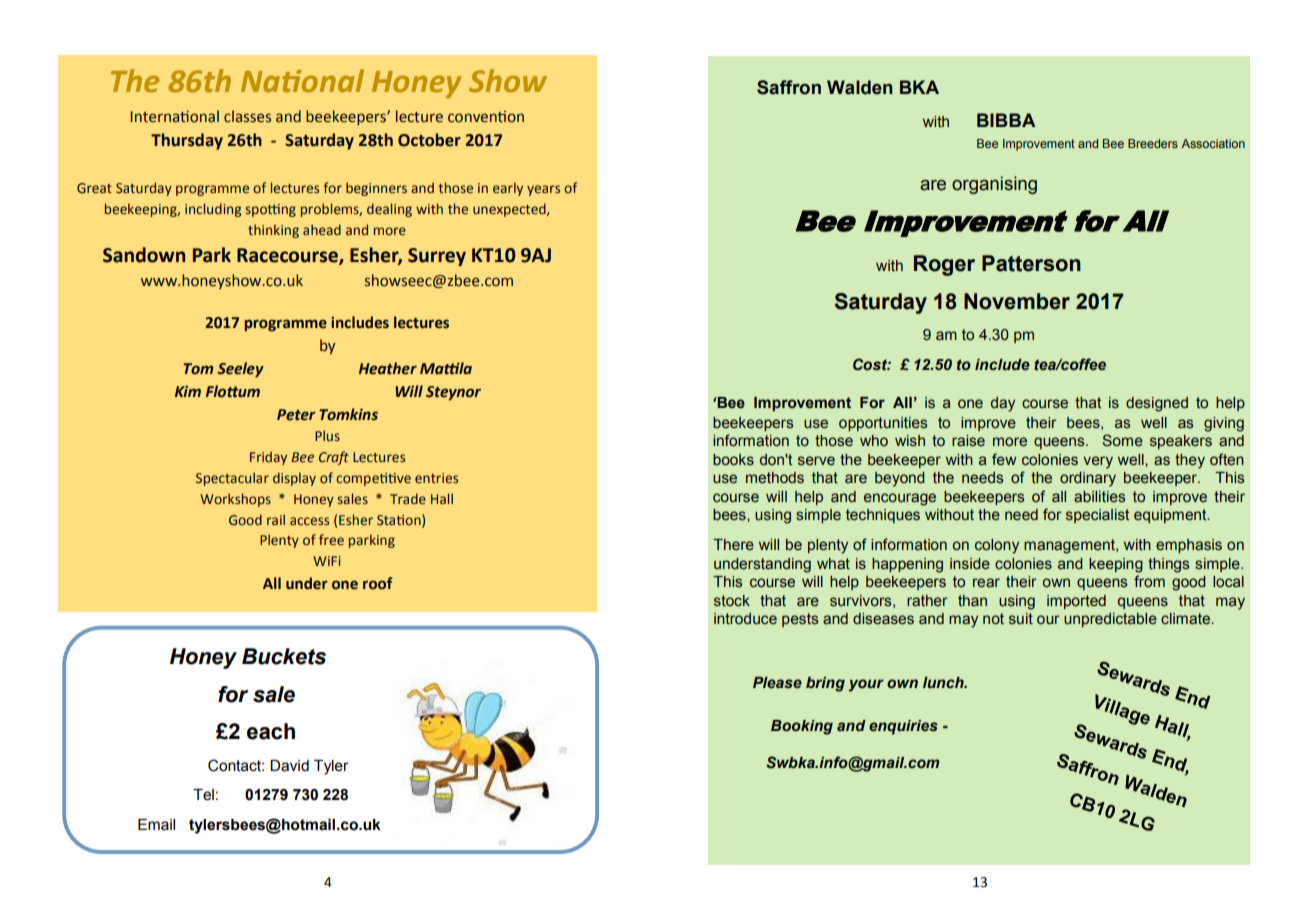 The height and width of the image is (924, 1308). What do you see at coordinates (271, 731) in the image?
I see `each` at bounding box center [271, 731].
